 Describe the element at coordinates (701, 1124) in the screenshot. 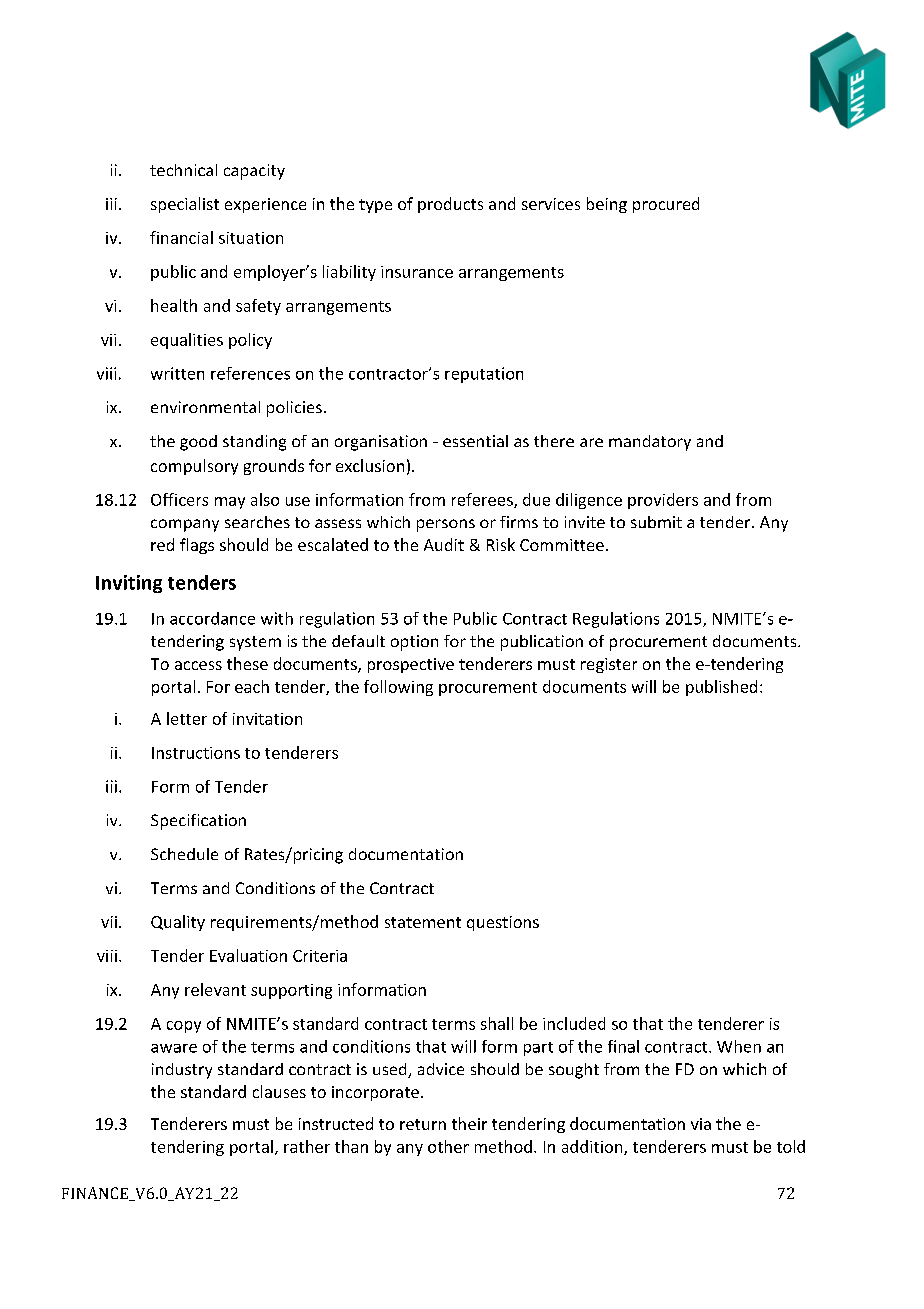

I see `via` at that location.
